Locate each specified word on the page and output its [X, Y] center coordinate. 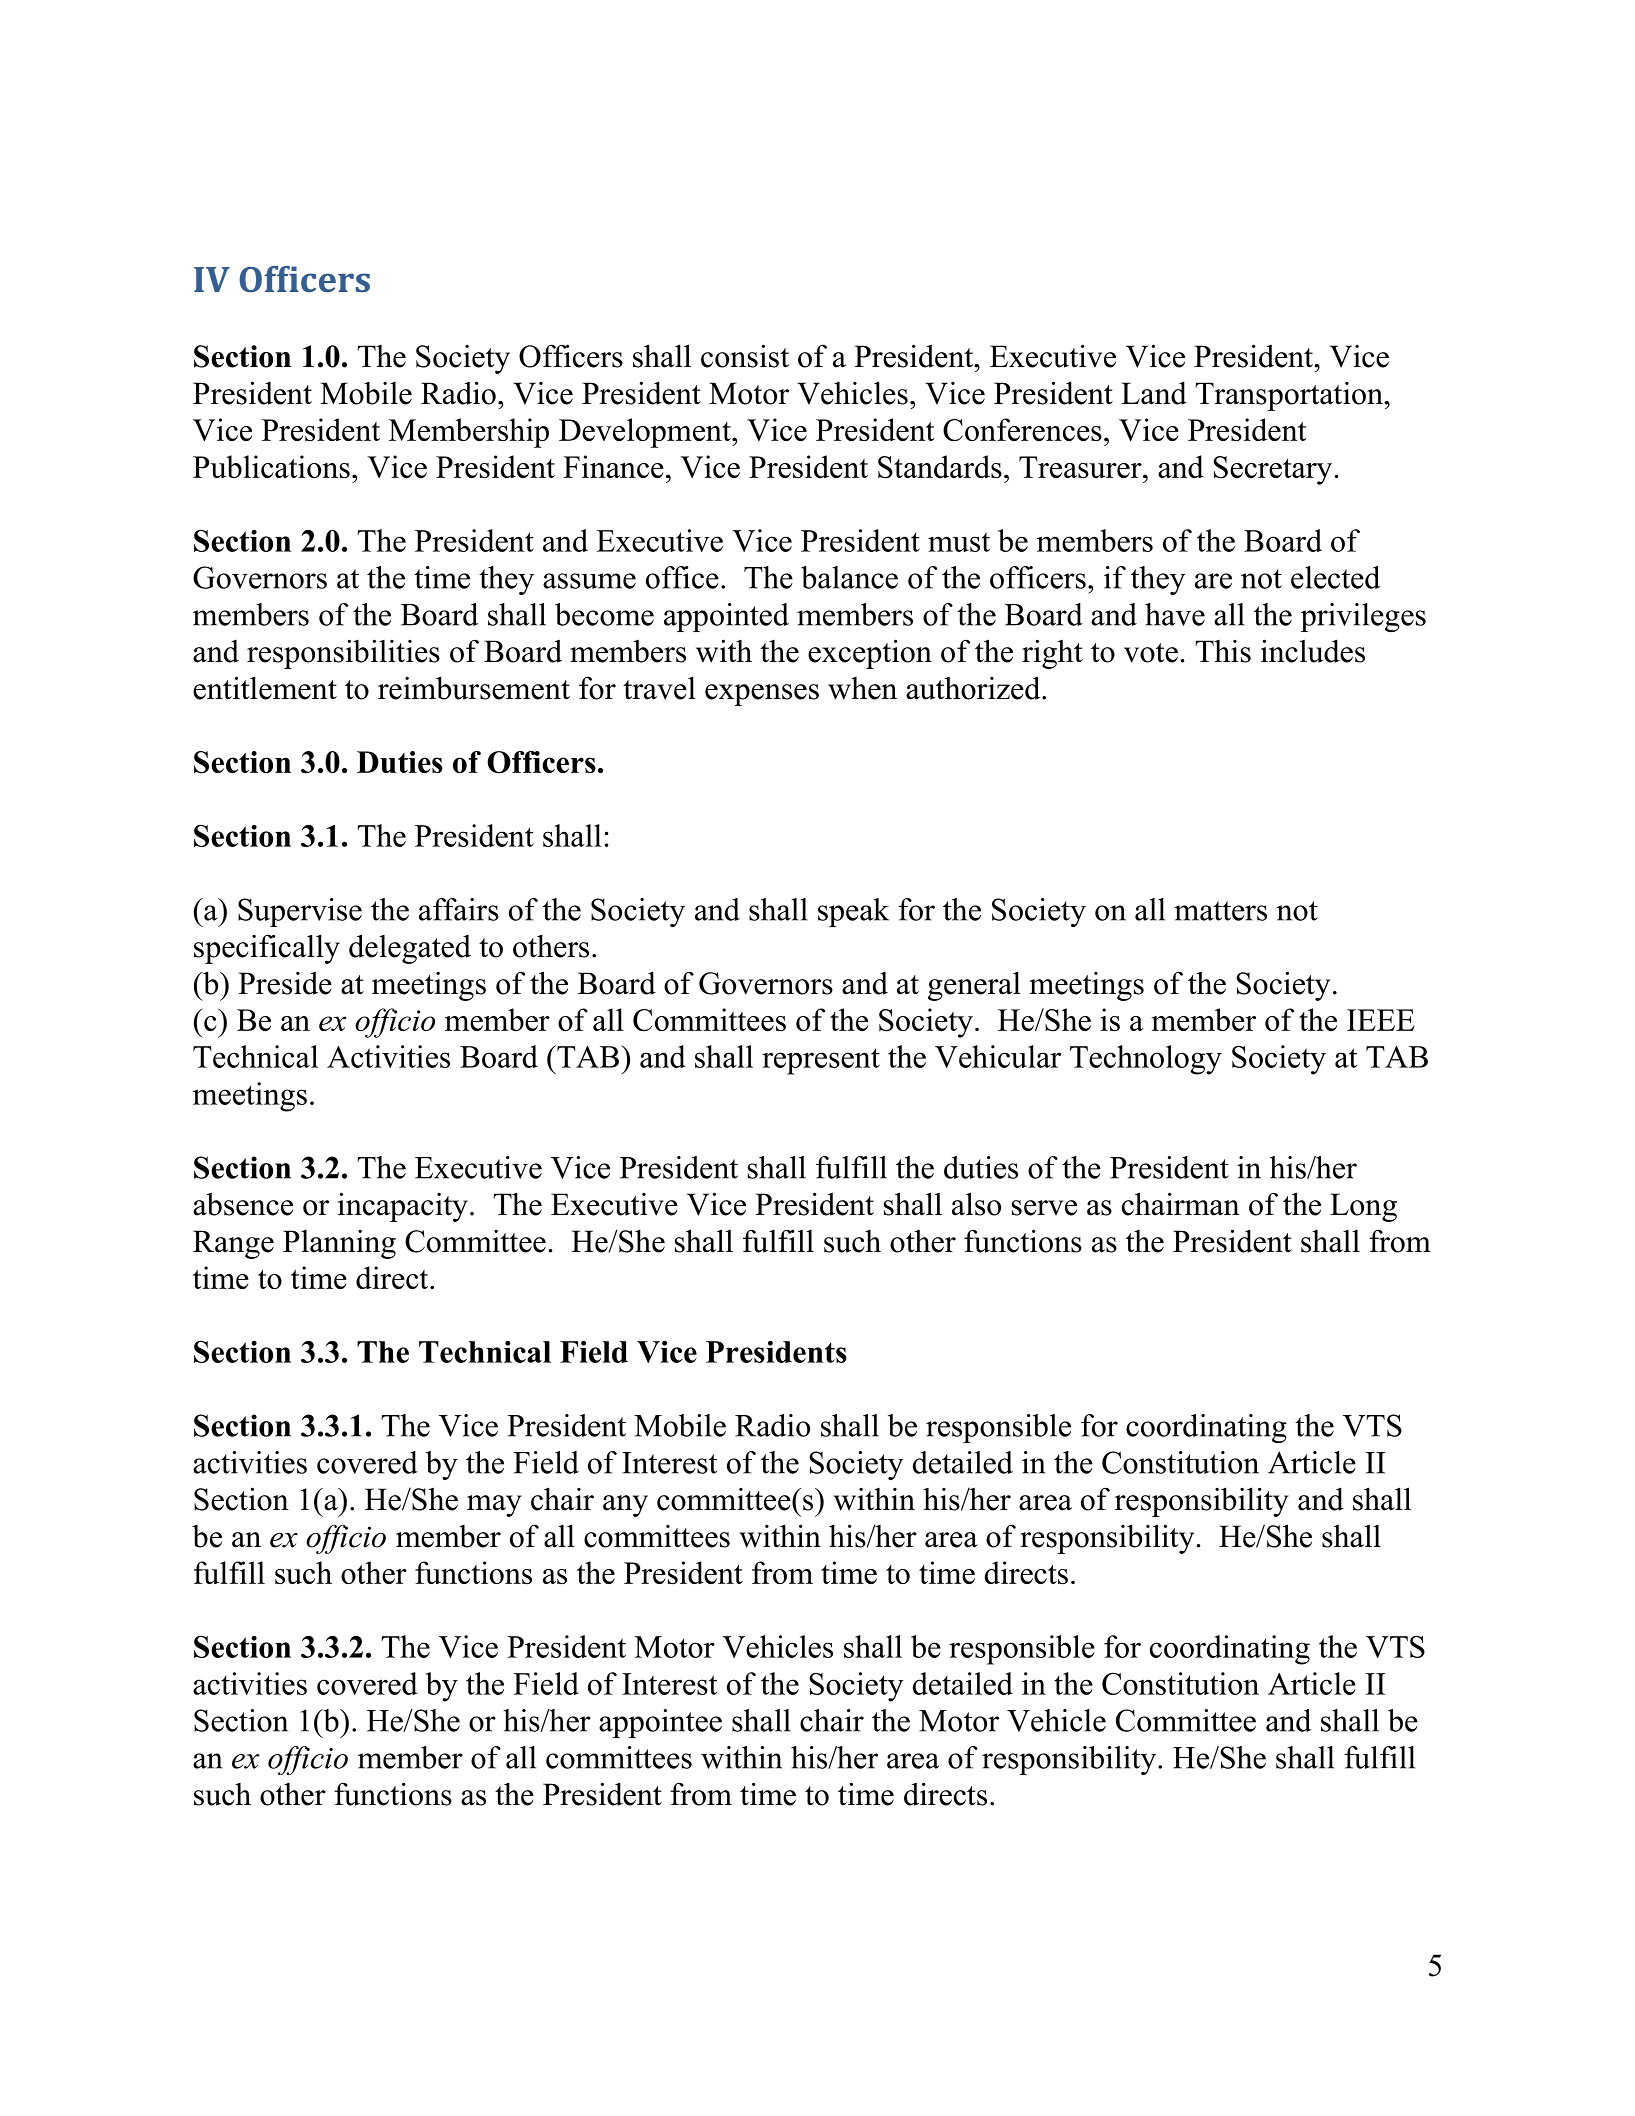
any [625, 1506]
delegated [410, 949]
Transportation [1290, 396]
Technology [1146, 1060]
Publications [271, 466]
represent [821, 1061]
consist [745, 356]
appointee [660, 1723]
